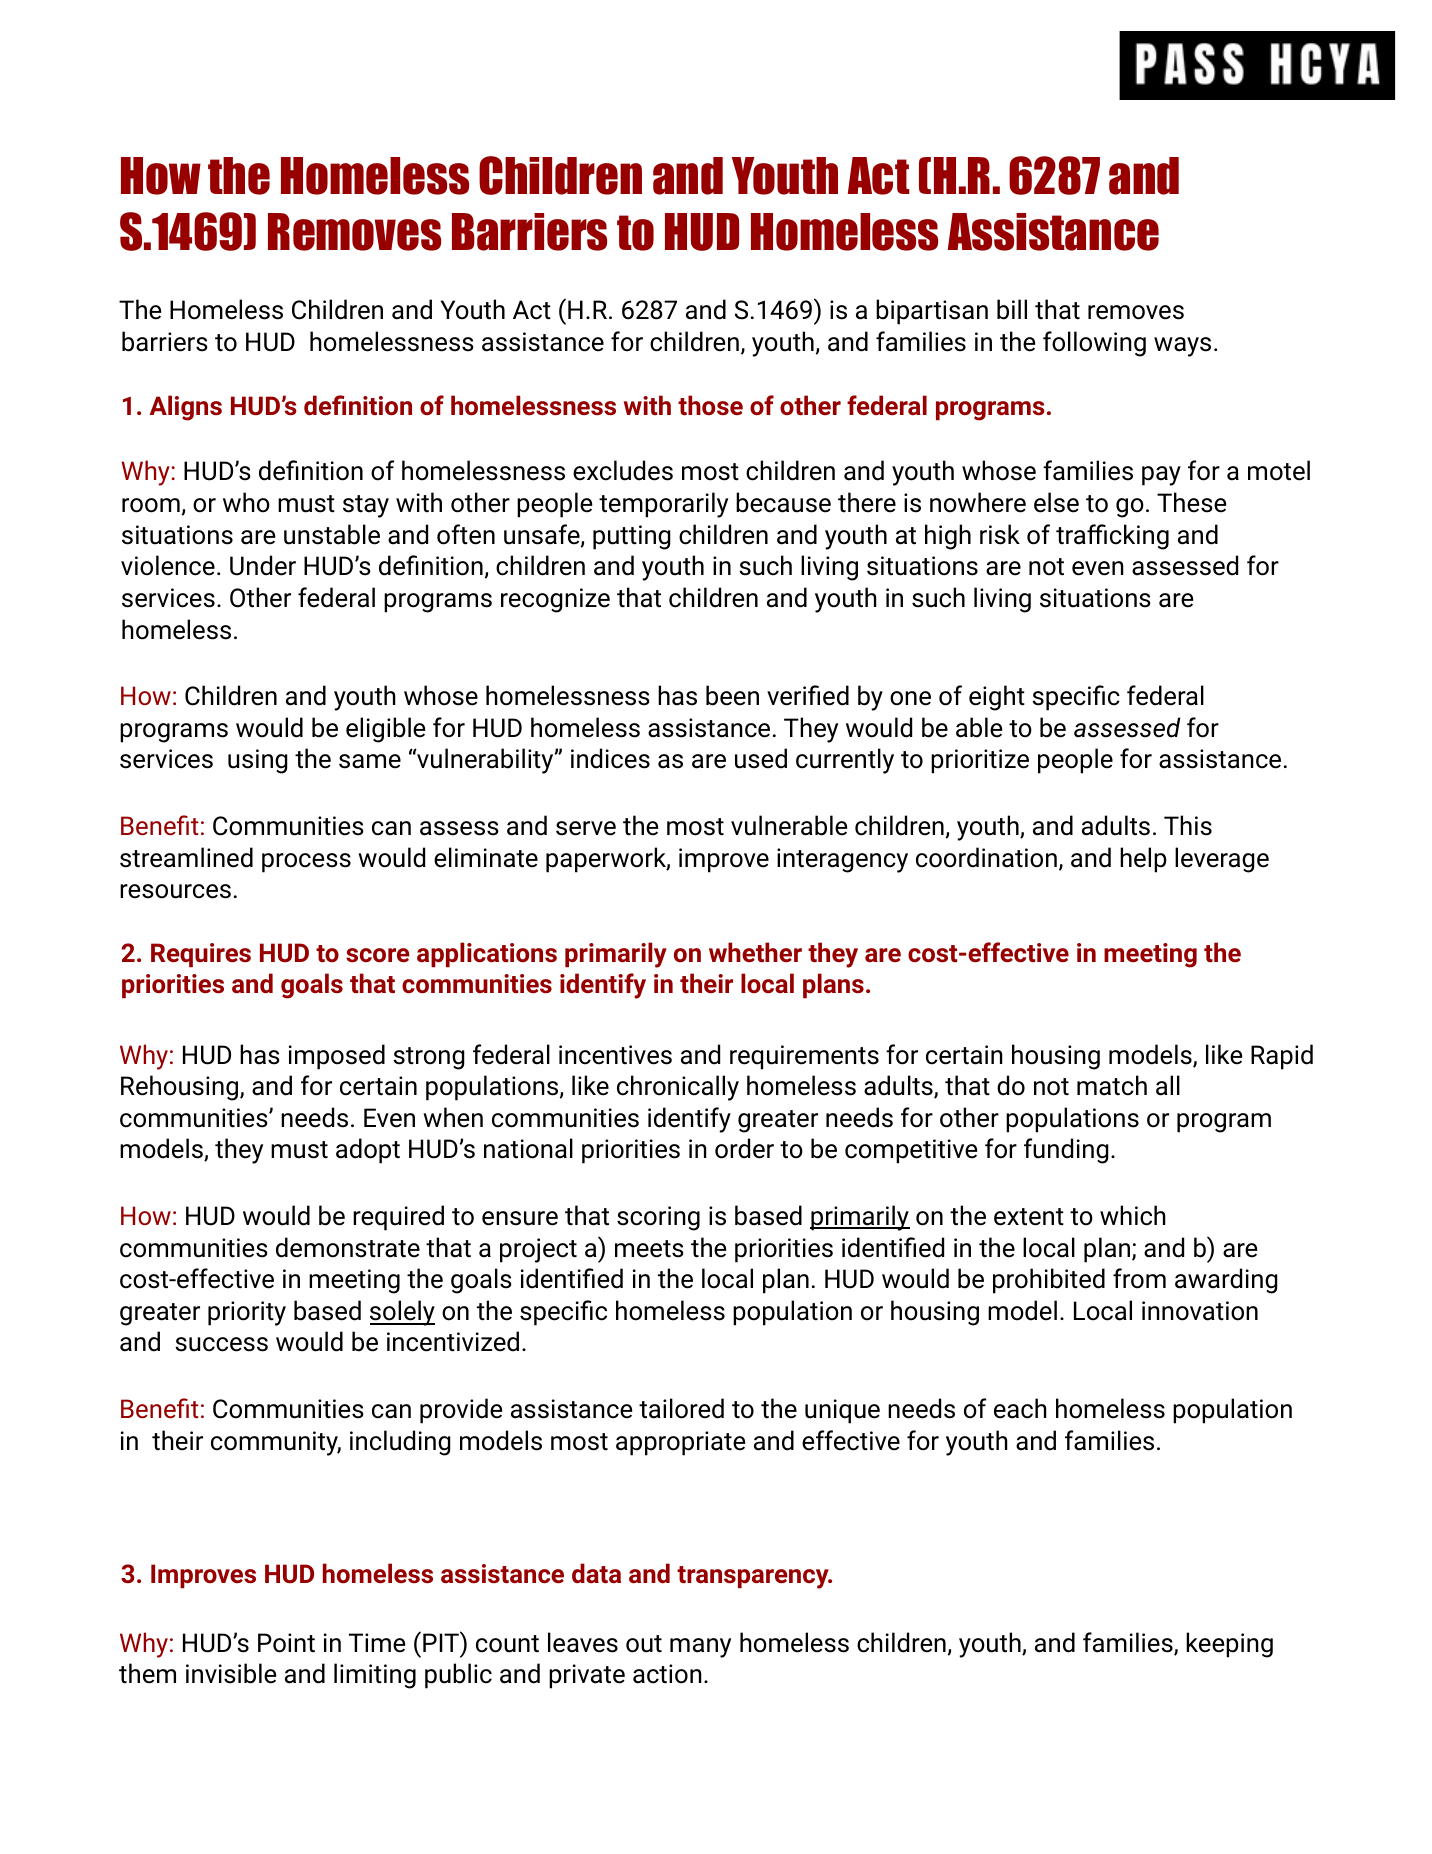 This document has width=1432, height=1854. Describe the element at coordinates (710, 405) in the document. I see `those` at that location.
